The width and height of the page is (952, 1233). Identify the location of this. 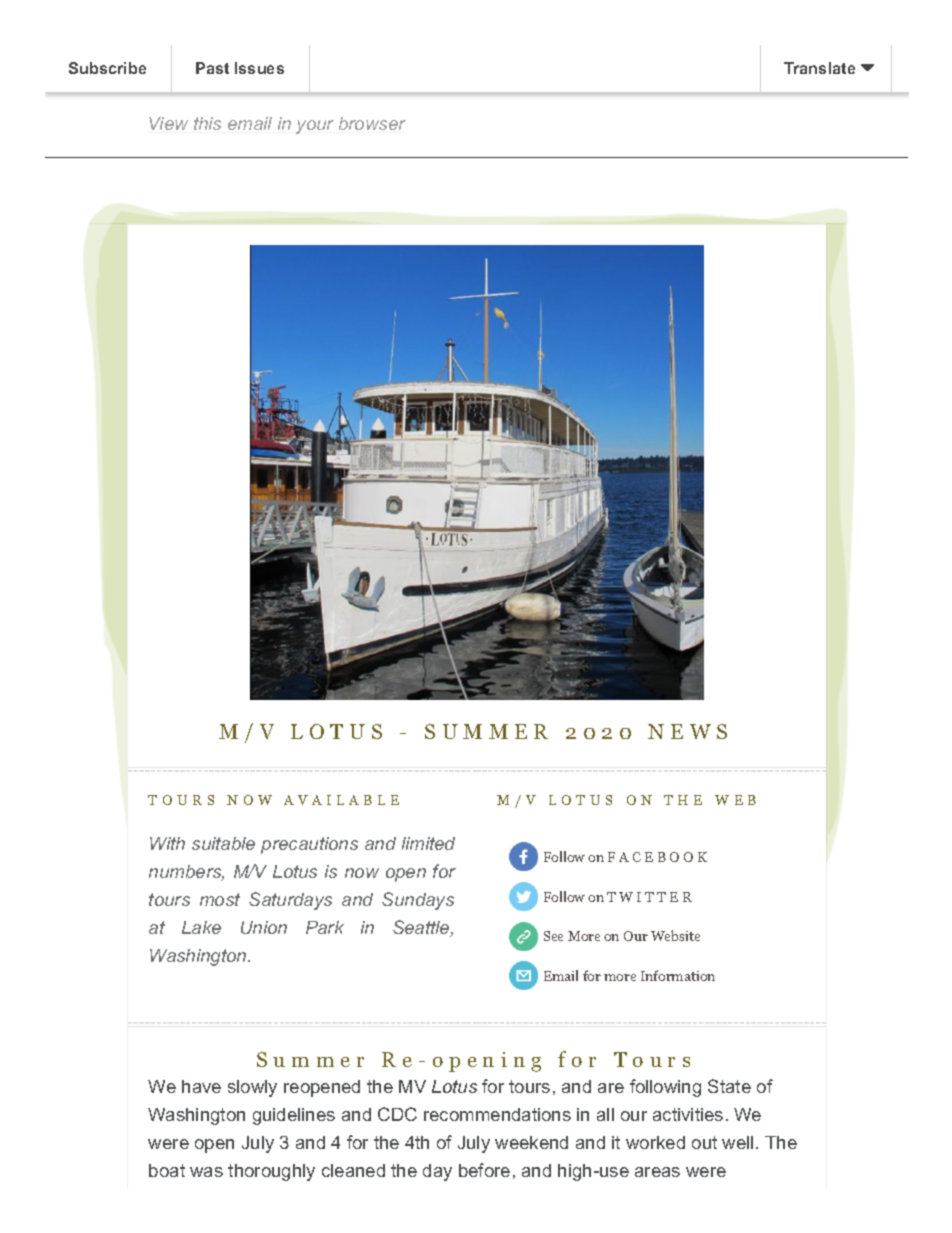
(207, 123).
